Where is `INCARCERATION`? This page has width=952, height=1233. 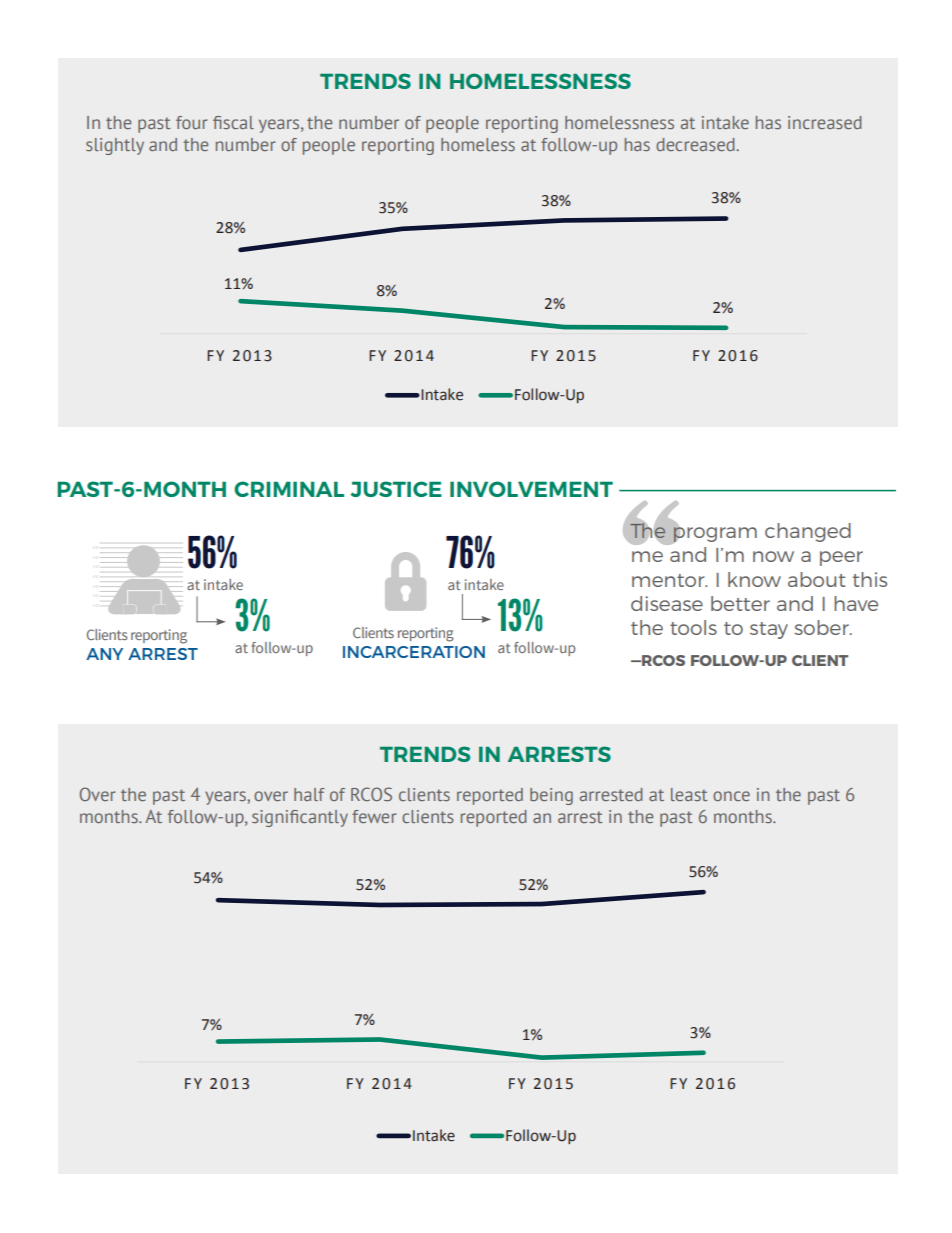 INCARCERATION is located at coordinates (414, 652).
